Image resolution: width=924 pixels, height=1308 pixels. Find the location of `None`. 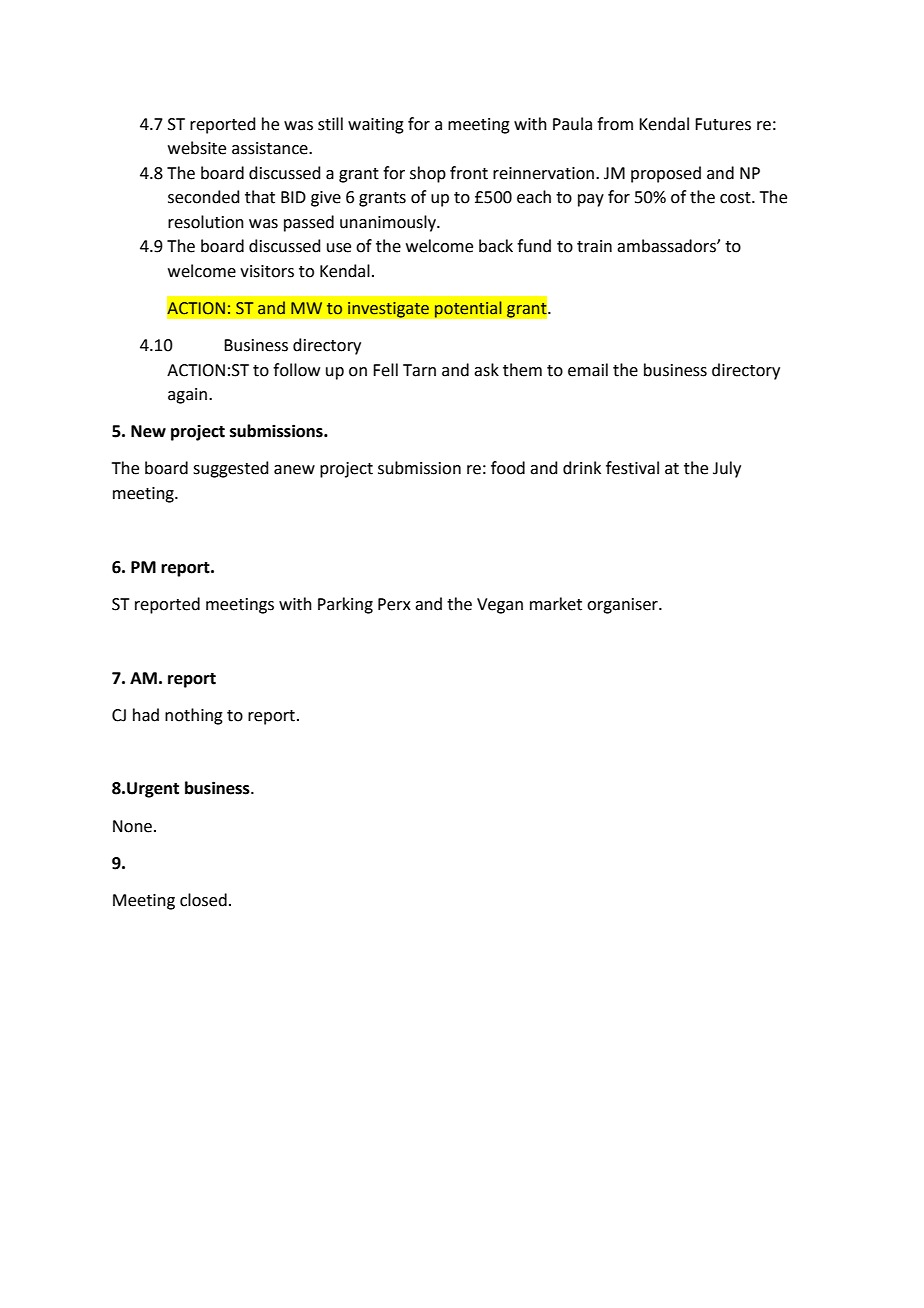

None is located at coordinates (132, 826).
